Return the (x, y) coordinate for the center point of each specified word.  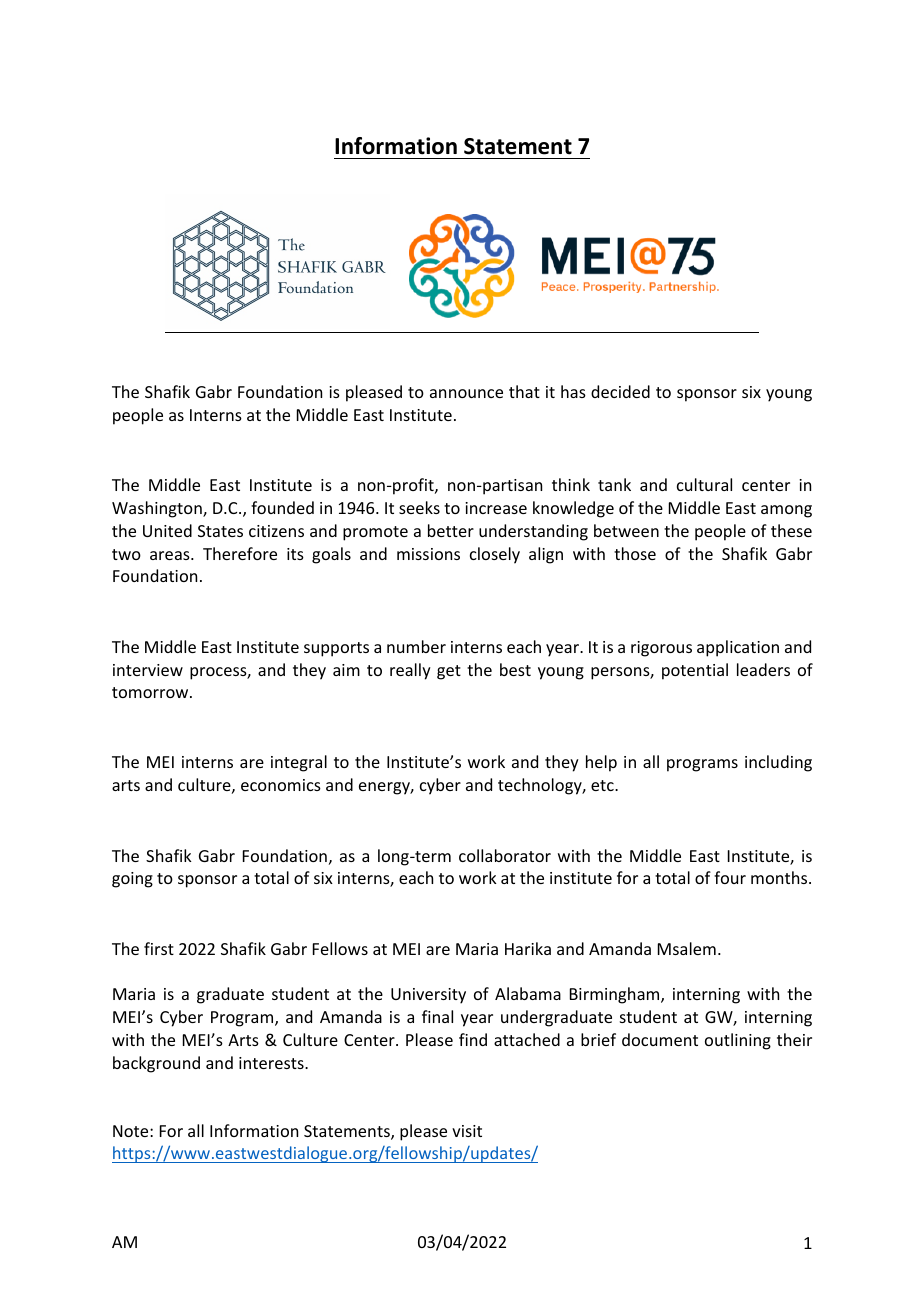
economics (281, 785)
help (601, 763)
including (778, 763)
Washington (158, 509)
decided (620, 391)
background (156, 1064)
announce (466, 393)
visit (467, 1131)
